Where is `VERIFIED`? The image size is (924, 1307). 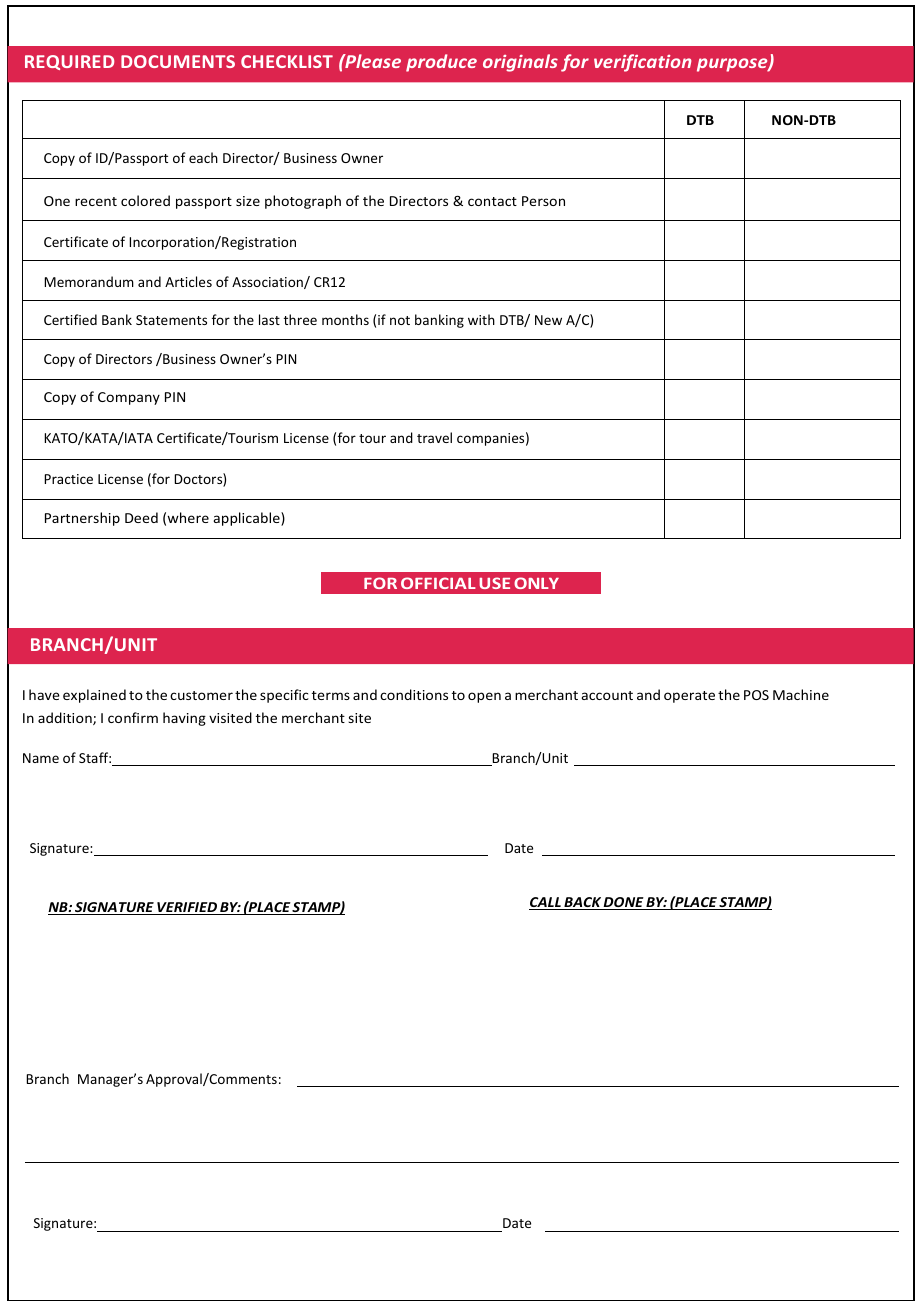 VERIFIED is located at coordinates (187, 908).
